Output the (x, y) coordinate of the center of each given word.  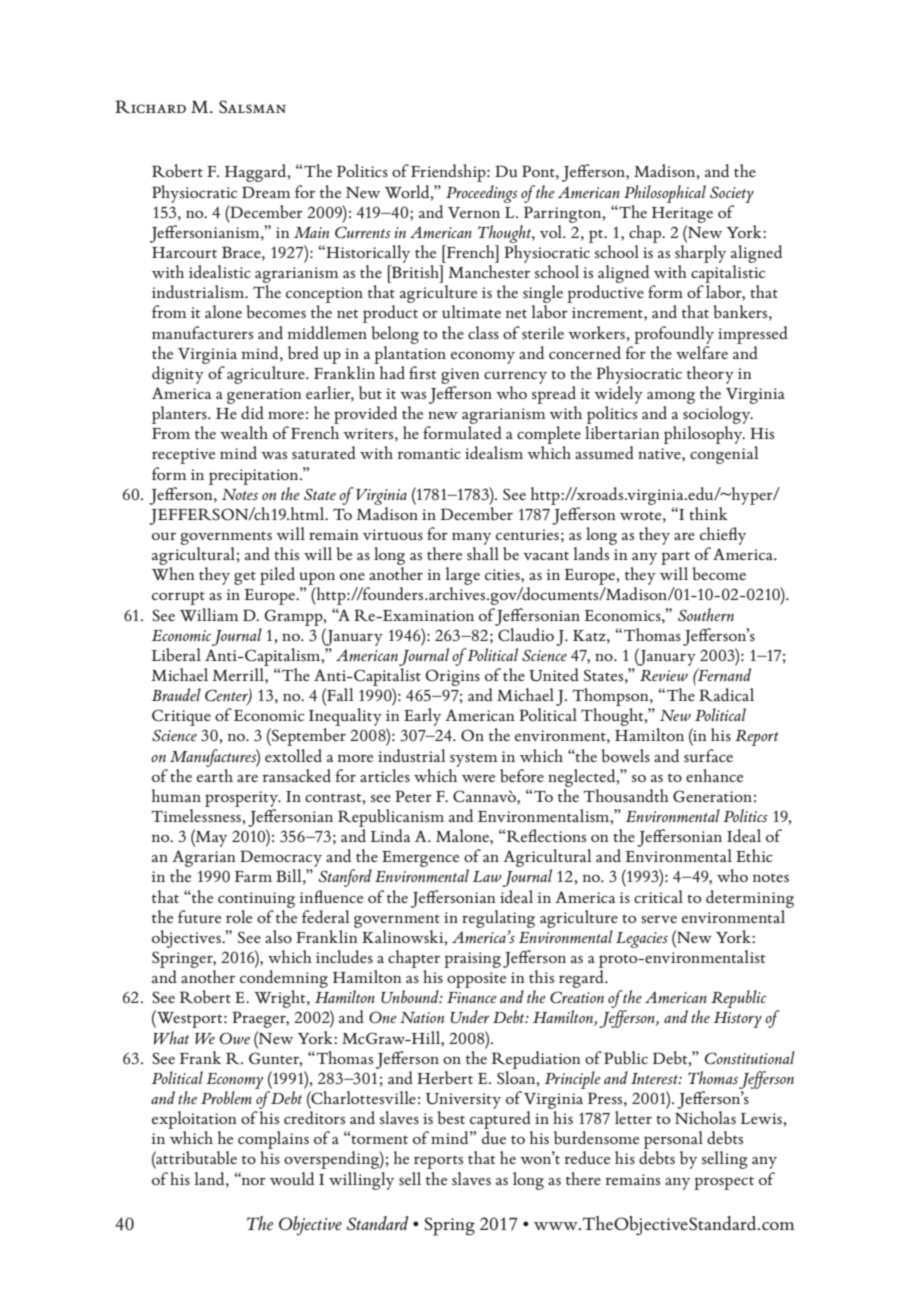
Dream (266, 192)
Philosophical (665, 194)
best (451, 1117)
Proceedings (482, 194)
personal (673, 1141)
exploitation (194, 1120)
